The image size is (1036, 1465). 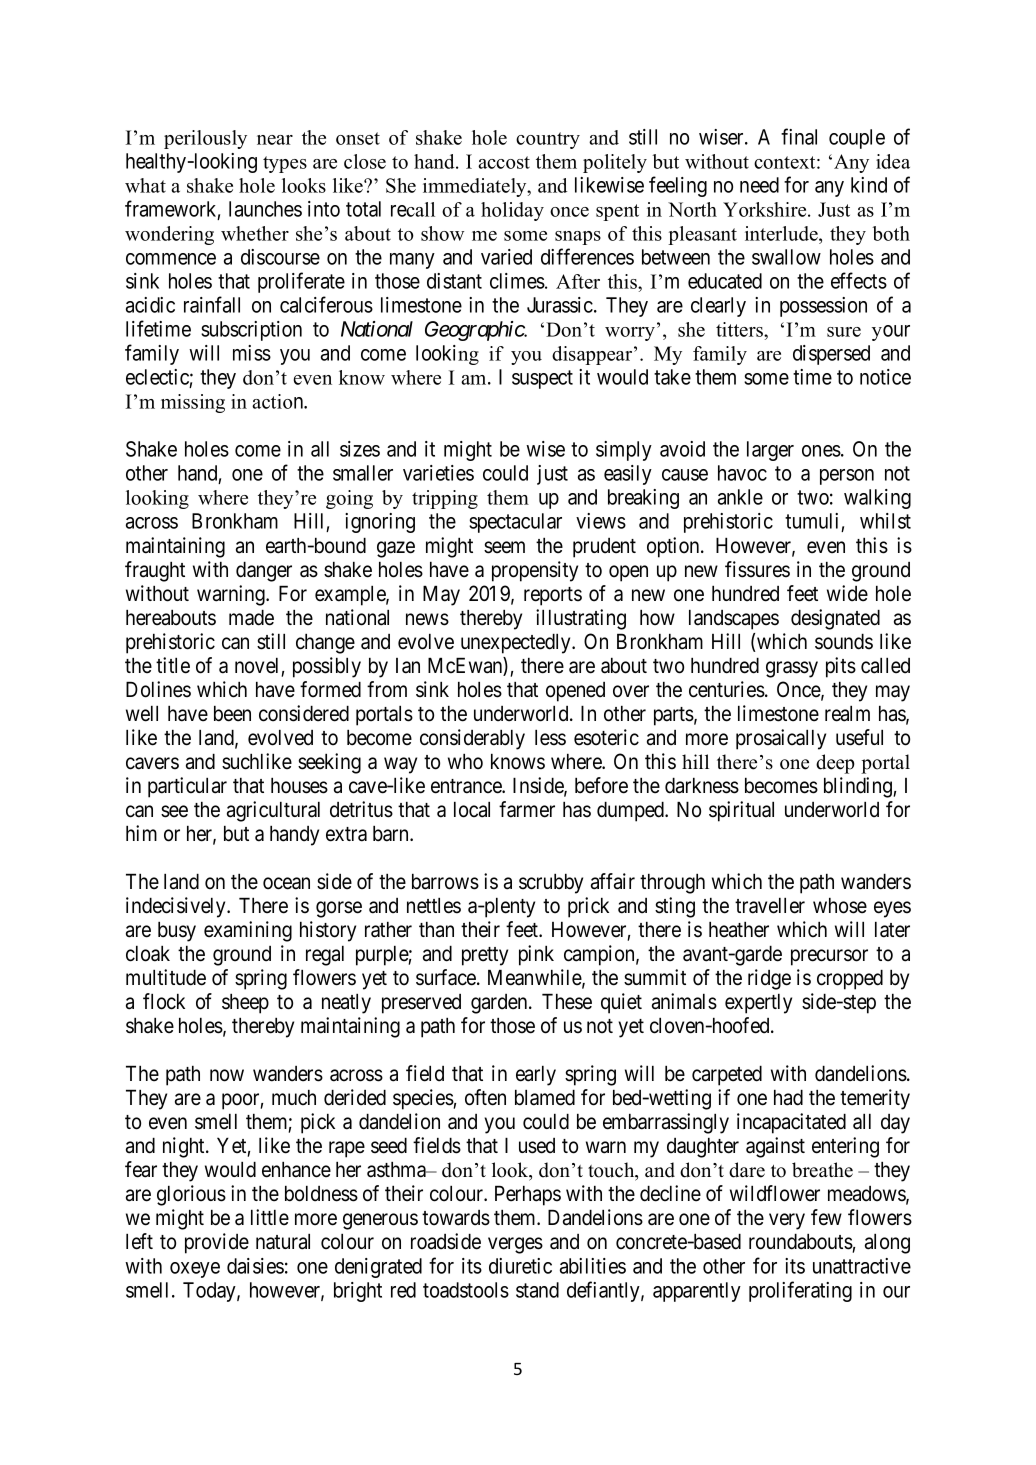 What do you see at coordinates (232, 713) in the screenshot?
I see `been` at bounding box center [232, 713].
